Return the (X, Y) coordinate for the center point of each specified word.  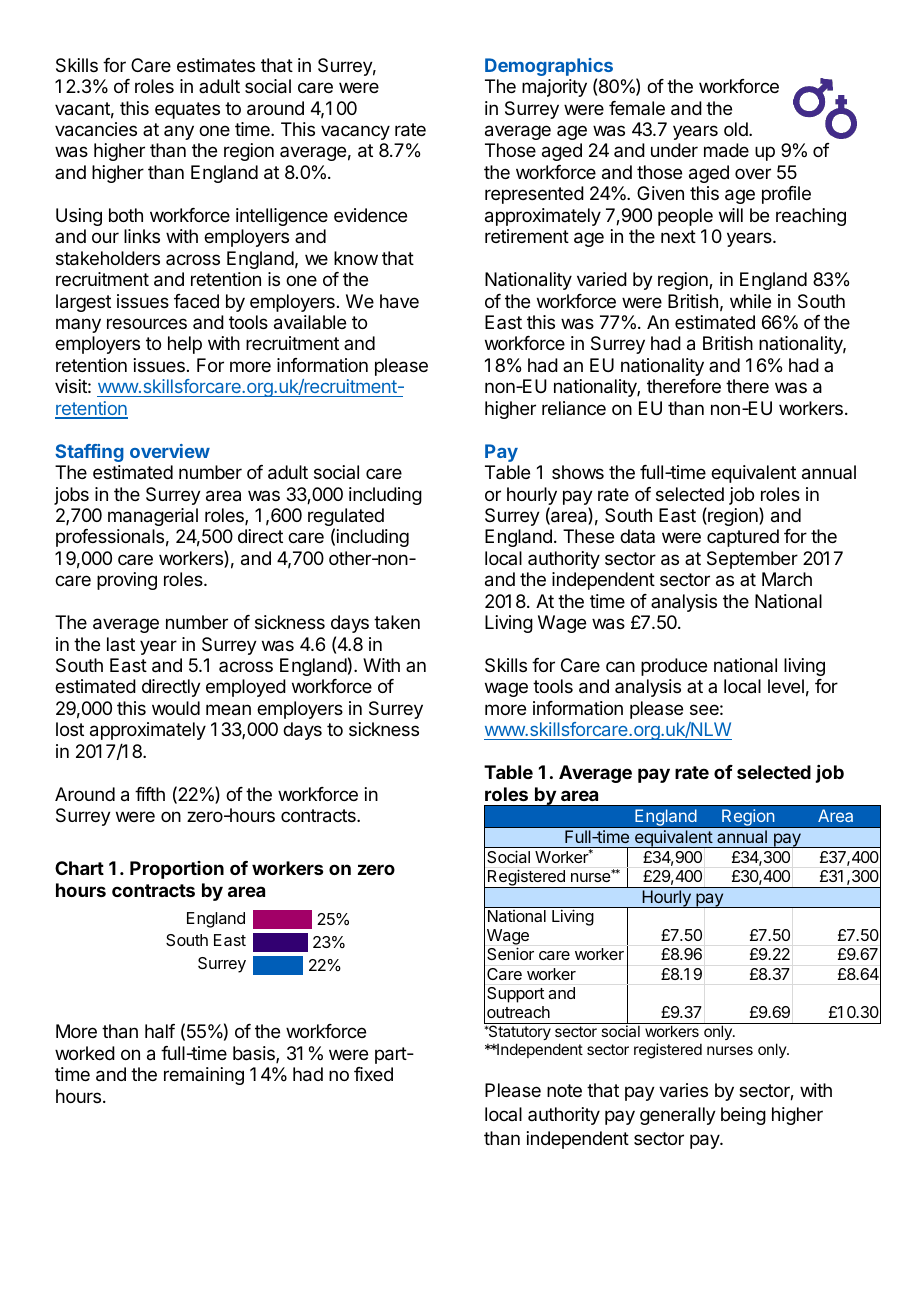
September (752, 560)
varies (683, 1090)
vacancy (355, 132)
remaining (204, 1076)
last (121, 644)
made (726, 150)
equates (187, 110)
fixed (373, 1074)
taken (397, 622)
